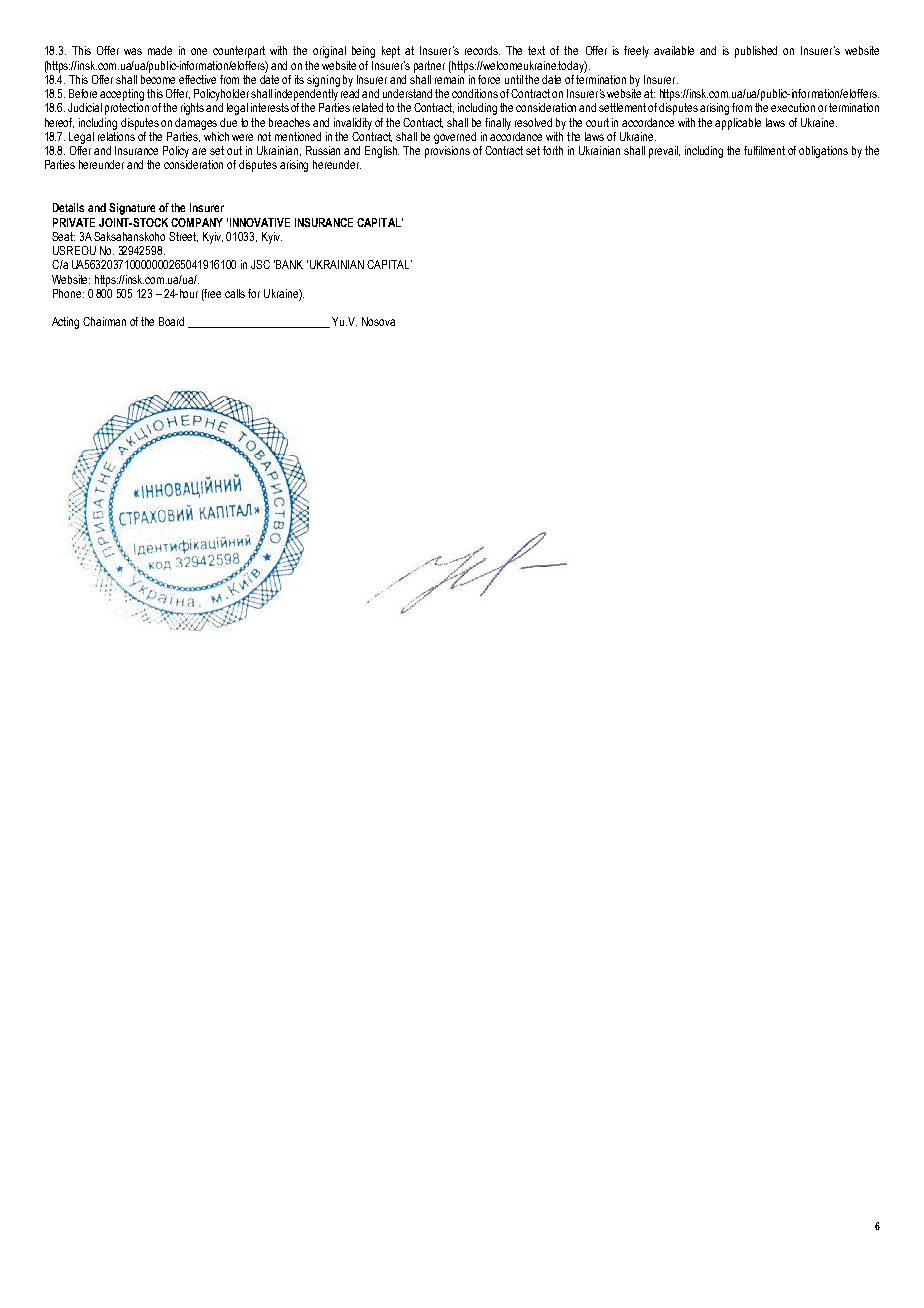 This screenshot has width=924, height=1308. Describe the element at coordinates (429, 67) in the screenshot. I see `partner` at that location.
